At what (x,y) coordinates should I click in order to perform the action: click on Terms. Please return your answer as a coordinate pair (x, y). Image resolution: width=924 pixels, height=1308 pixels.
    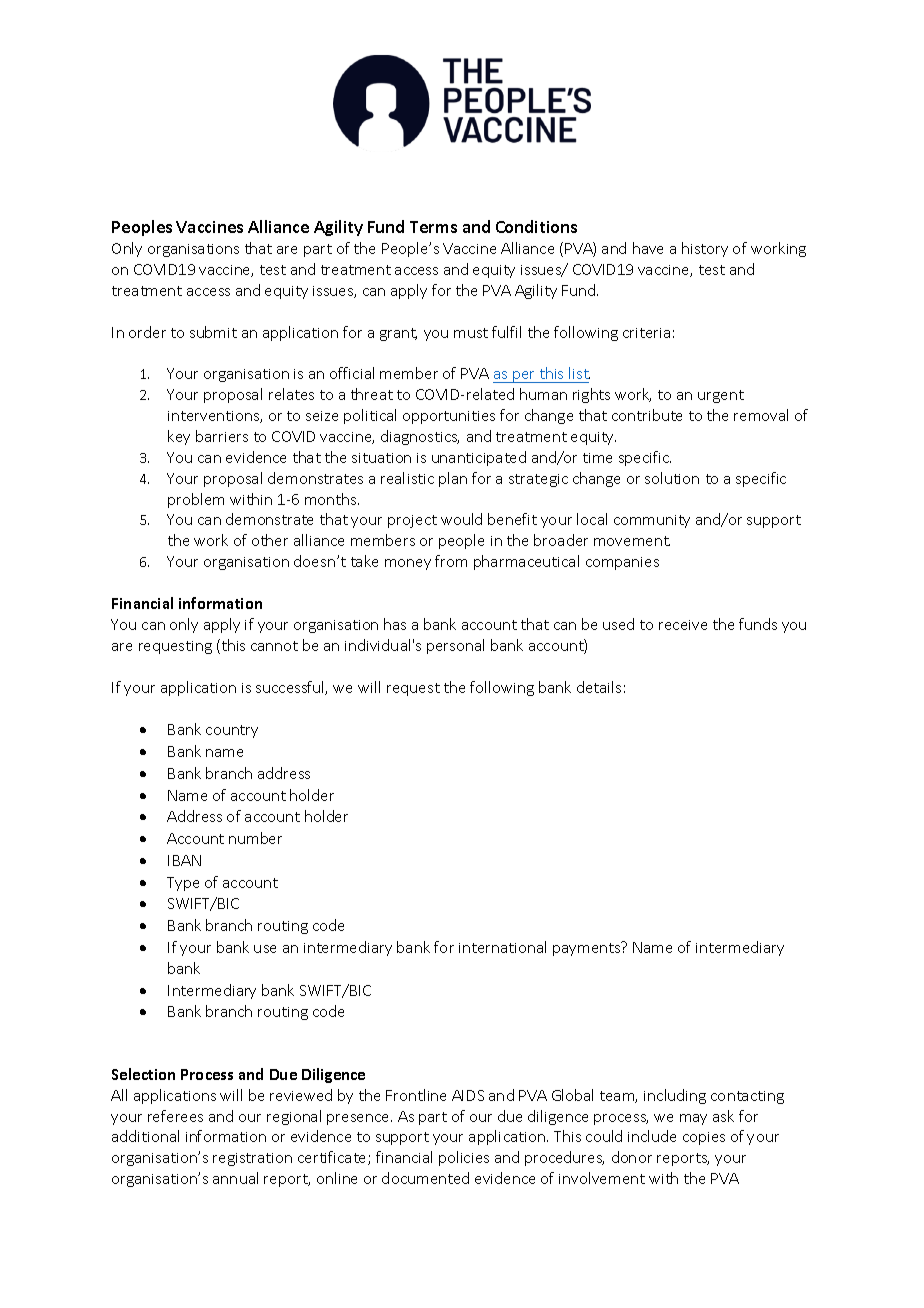
    Looking at the image, I should click on (433, 227).
